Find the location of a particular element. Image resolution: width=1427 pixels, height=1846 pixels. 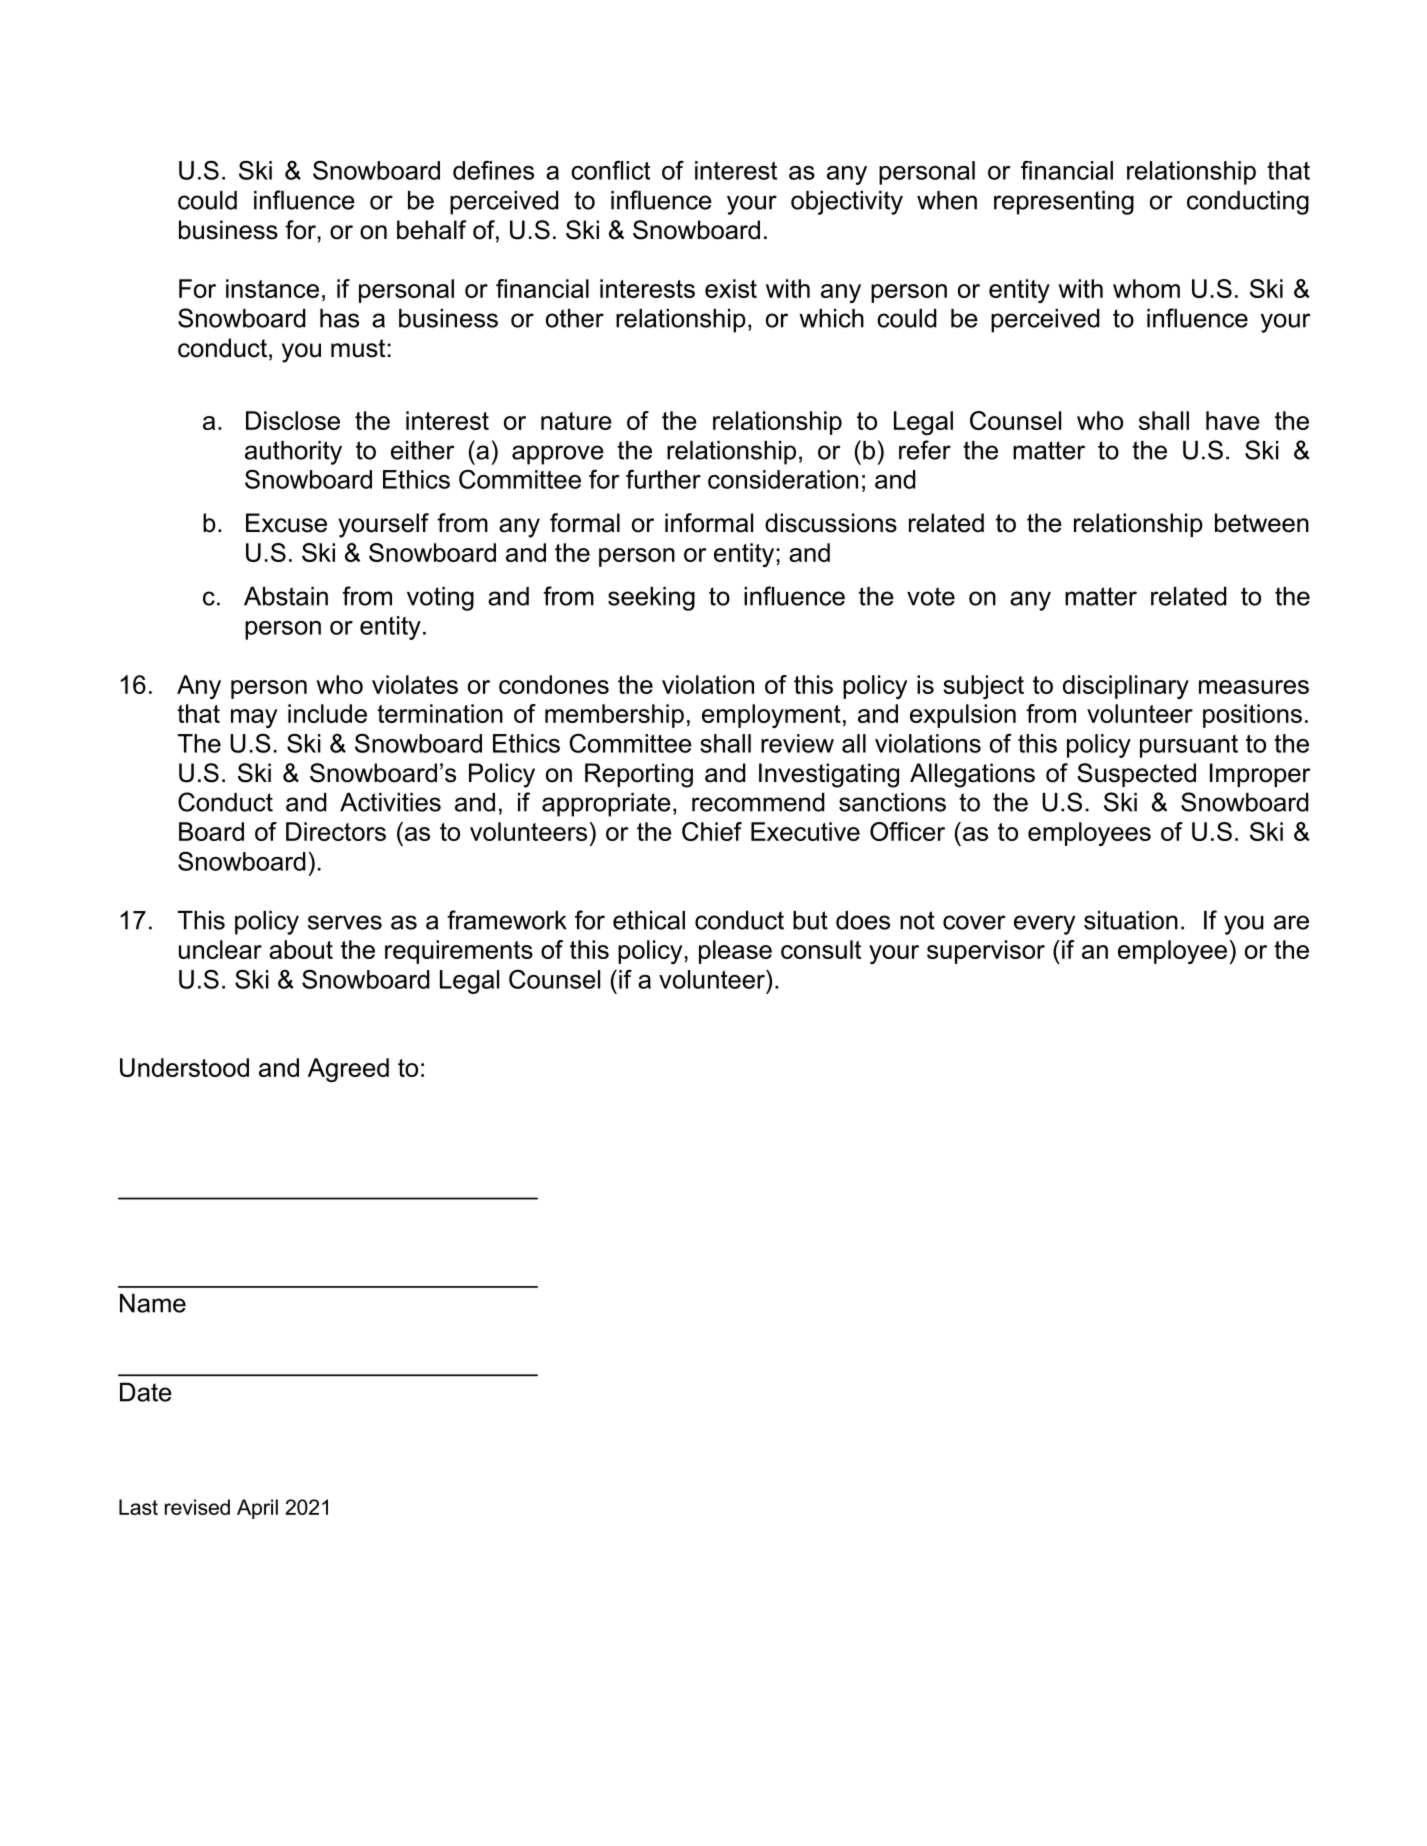

revised is located at coordinates (197, 1507).
